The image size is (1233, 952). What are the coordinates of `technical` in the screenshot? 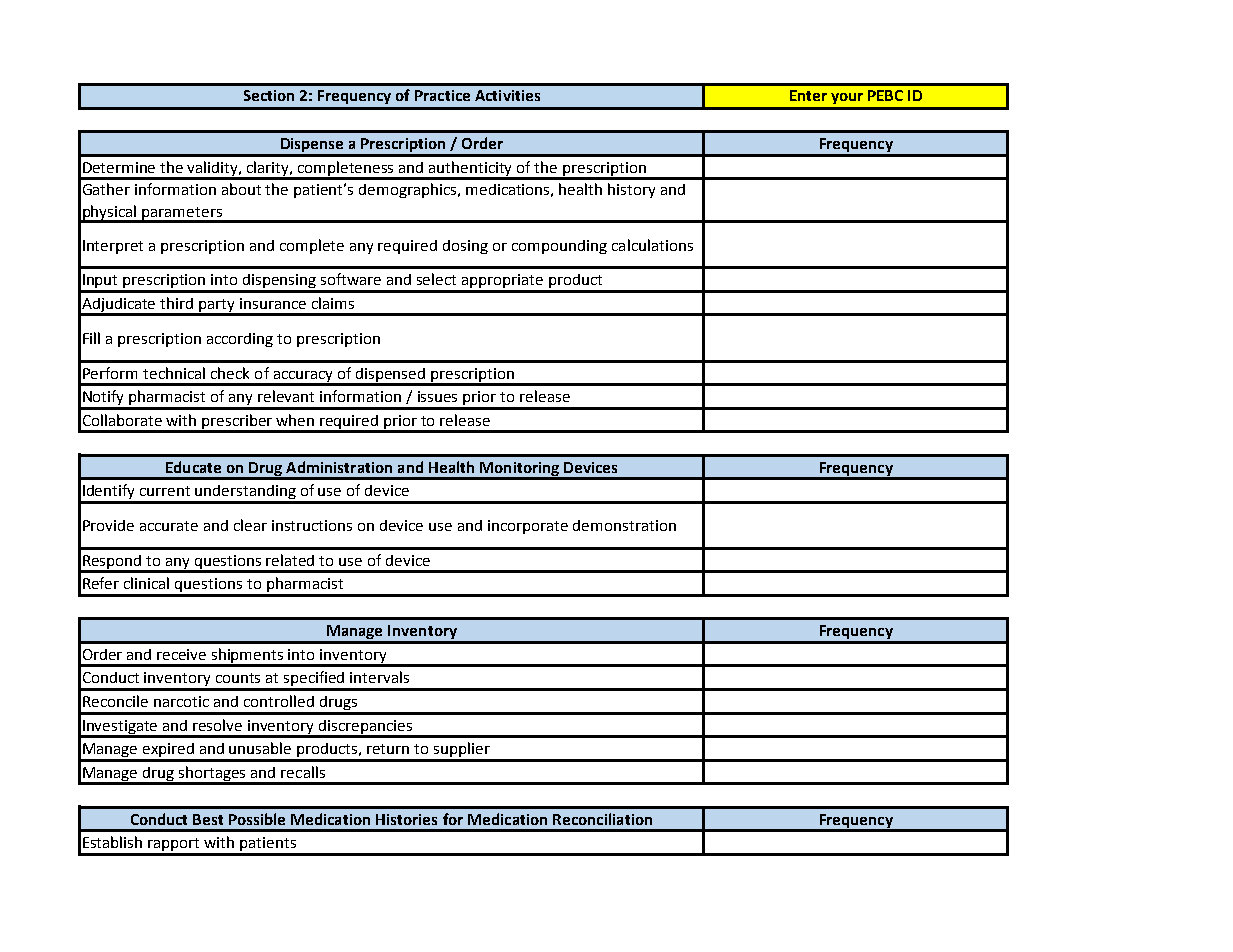 It's located at (174, 373).
